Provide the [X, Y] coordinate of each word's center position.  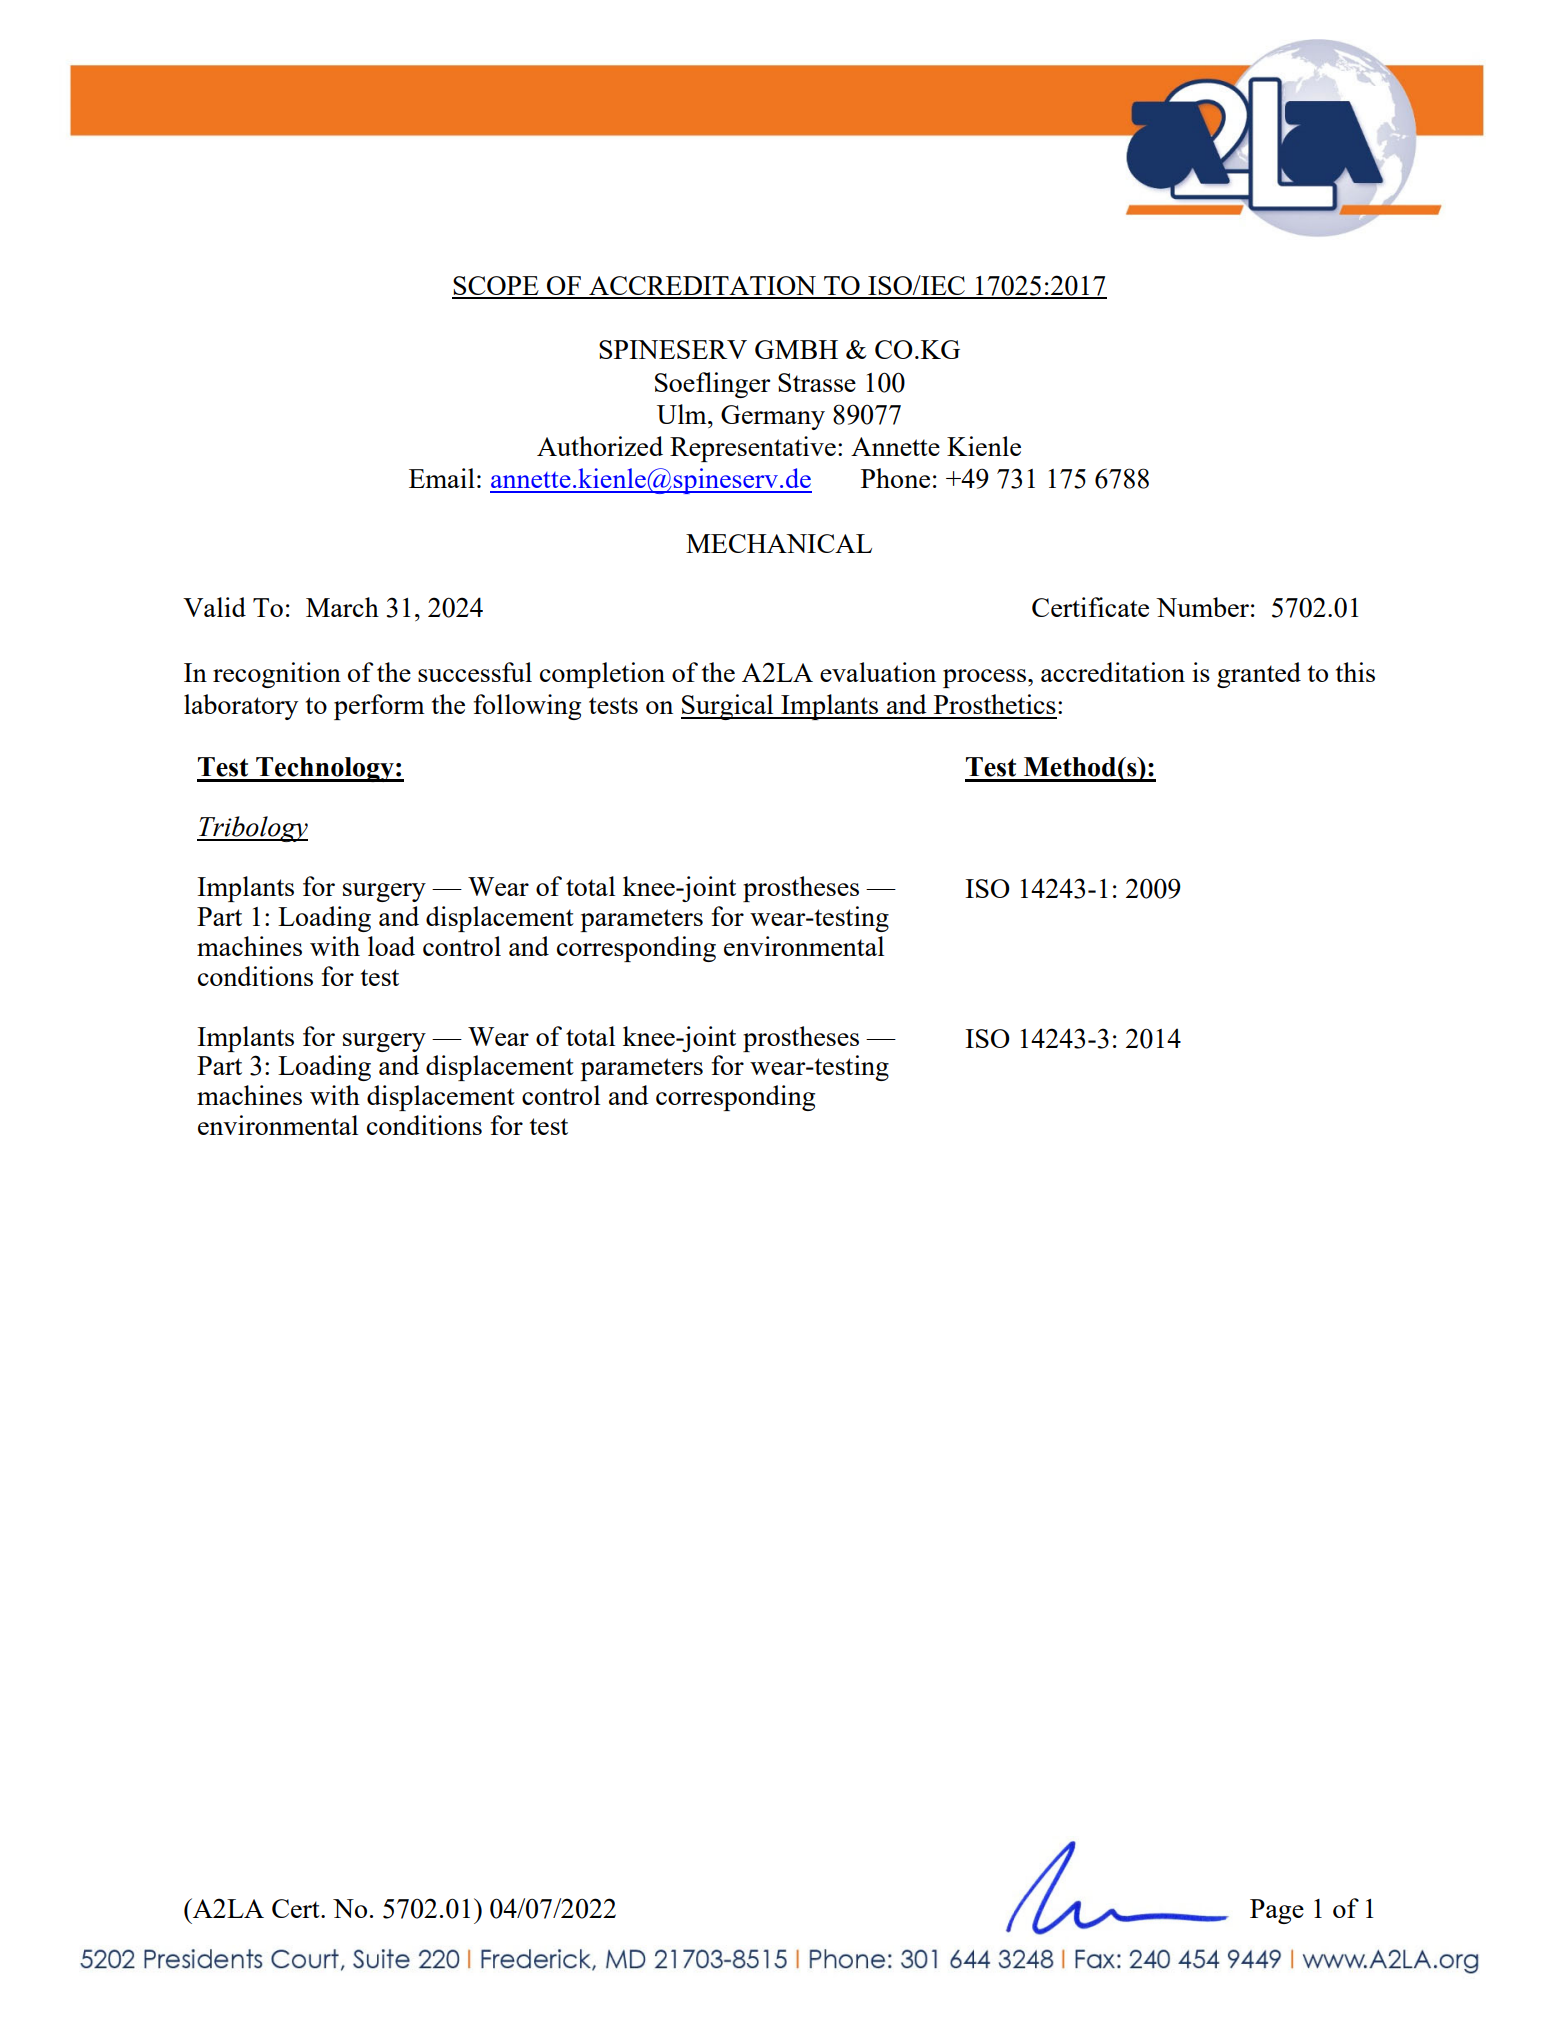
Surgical [728, 707]
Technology [325, 769]
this [1355, 672]
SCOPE [496, 287]
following [527, 707]
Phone [895, 478]
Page [1277, 1911]
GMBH [796, 349]
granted [1259, 675]
